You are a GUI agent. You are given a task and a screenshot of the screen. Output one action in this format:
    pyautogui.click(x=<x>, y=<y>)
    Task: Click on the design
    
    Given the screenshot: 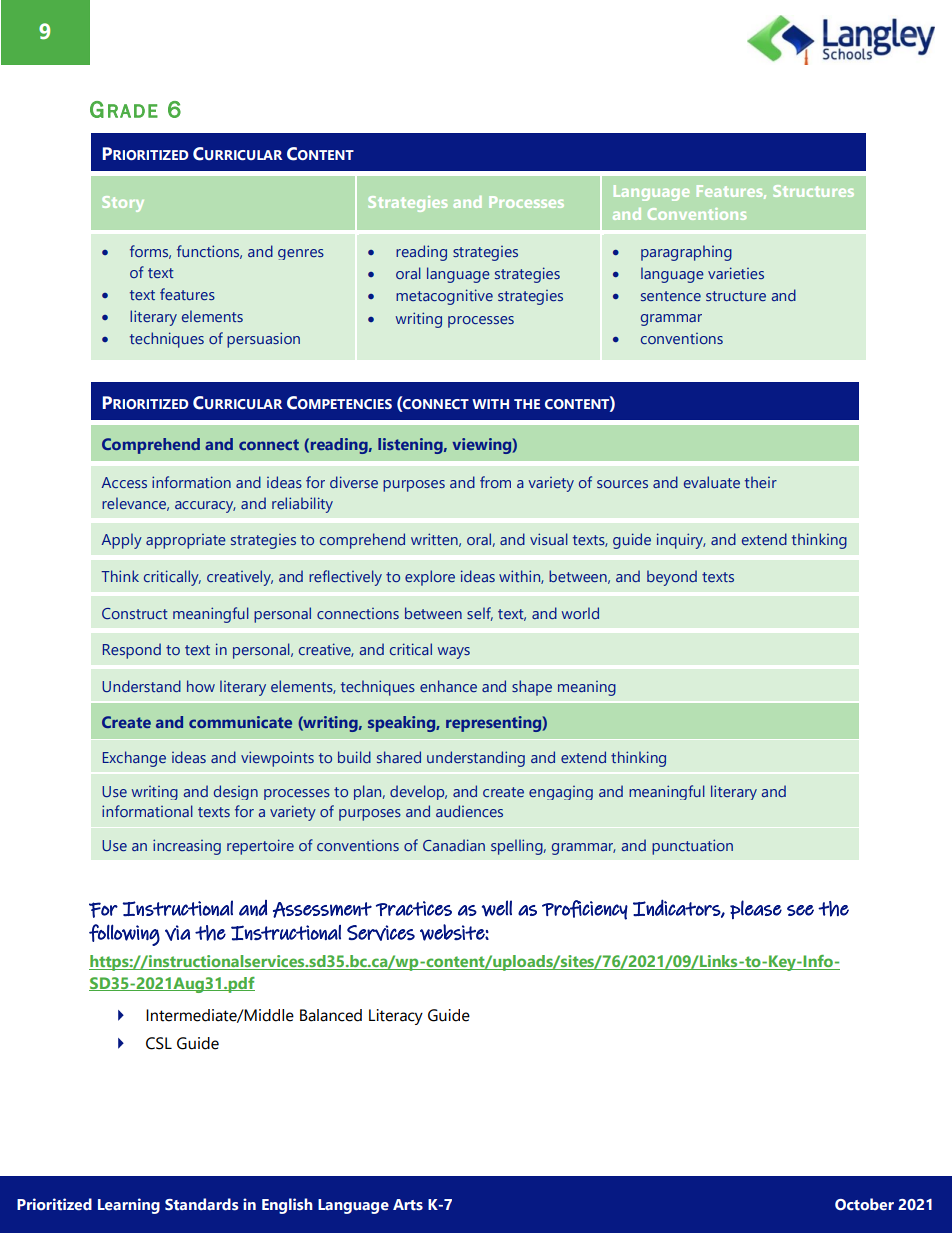 What is the action you would take?
    pyautogui.click(x=236, y=792)
